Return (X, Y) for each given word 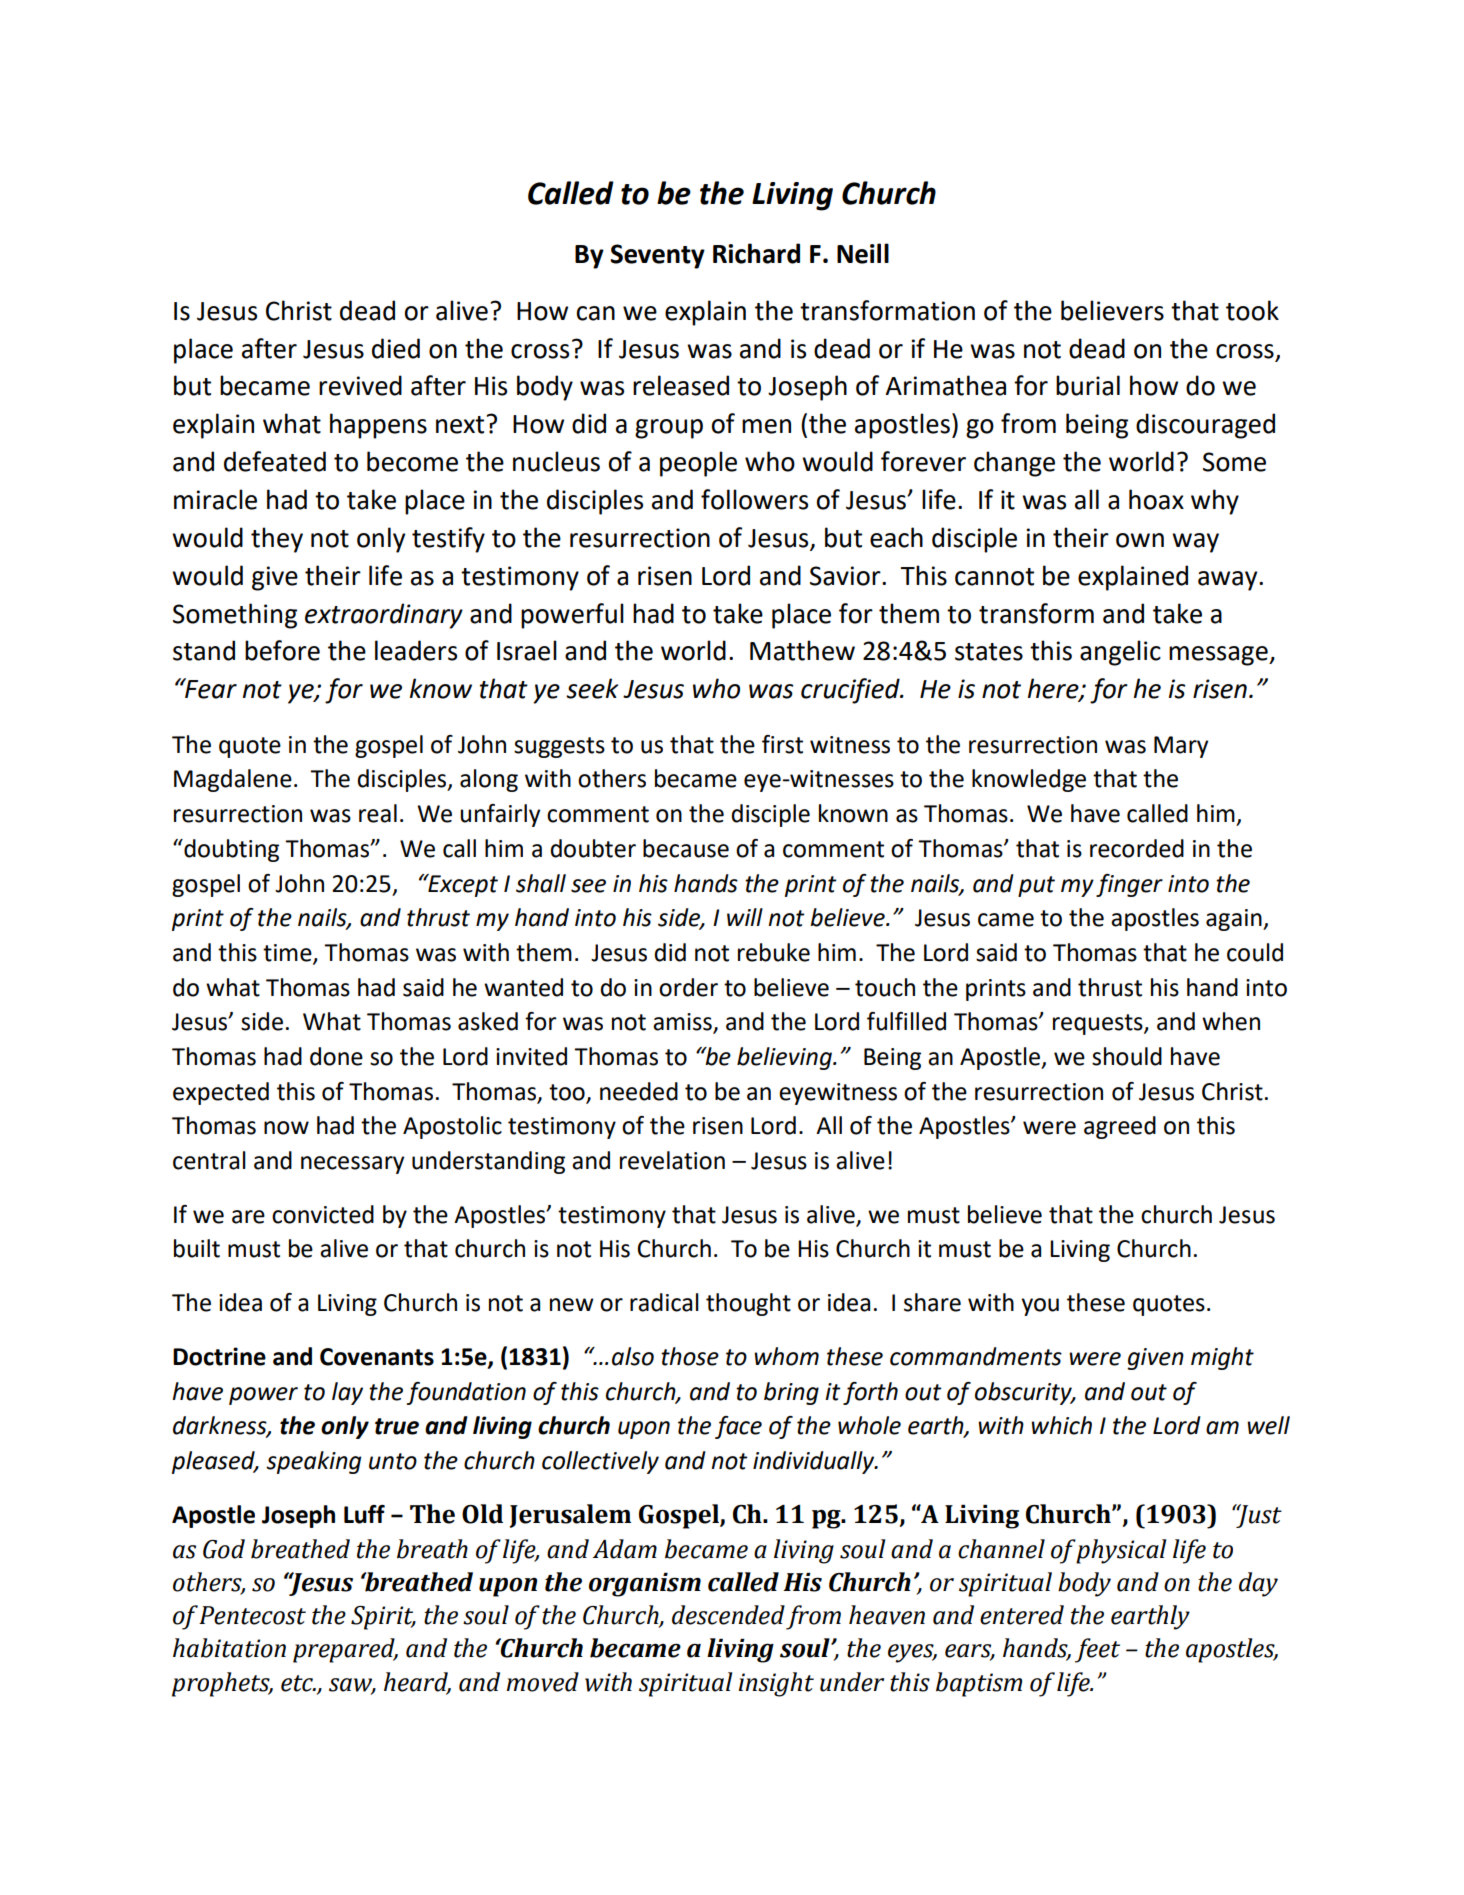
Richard (756, 253)
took (1252, 310)
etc (298, 1683)
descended (728, 1615)
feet (1097, 1650)
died (396, 348)
